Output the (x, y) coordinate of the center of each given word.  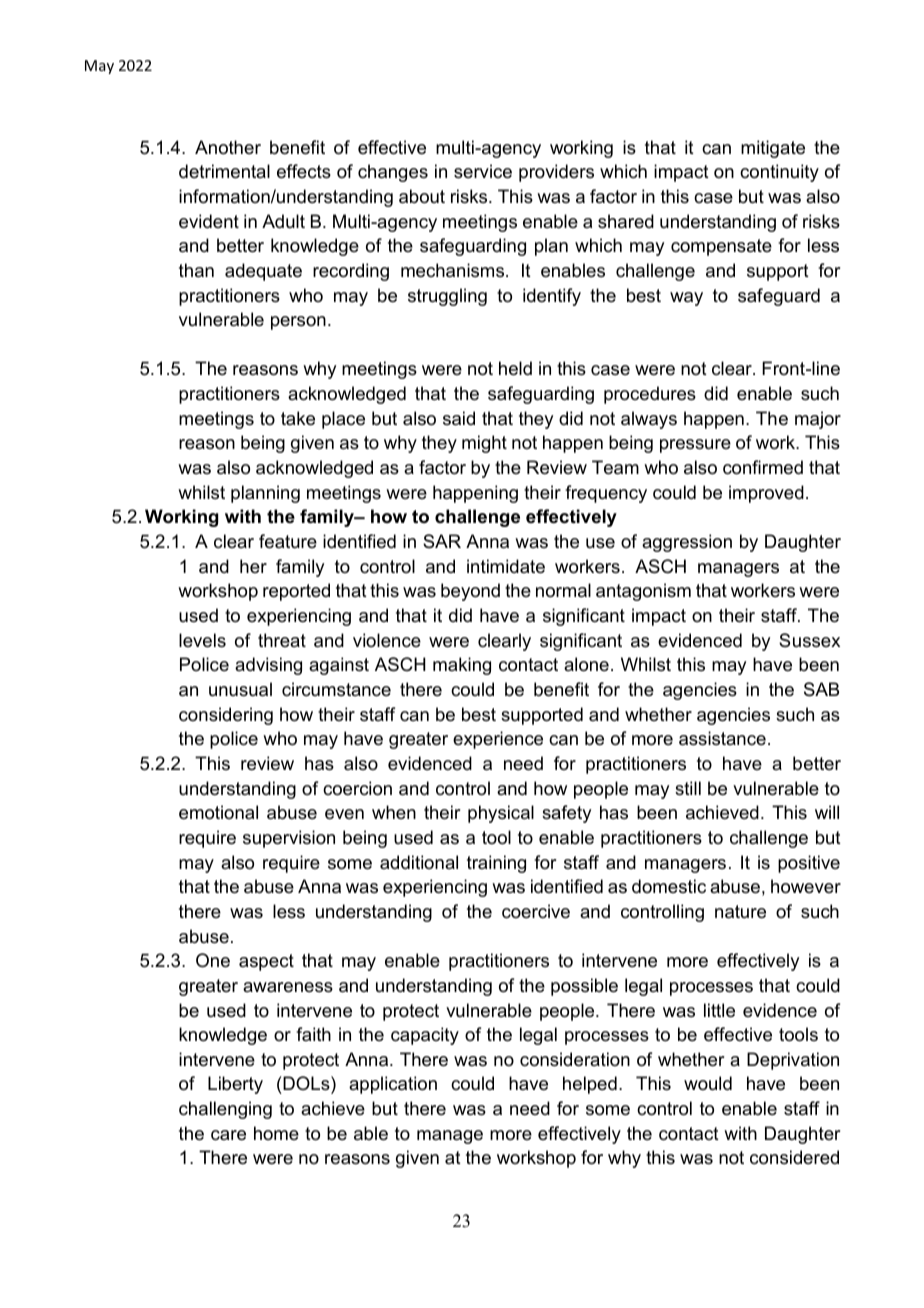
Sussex (809, 640)
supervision (289, 839)
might (484, 444)
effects (304, 171)
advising (268, 666)
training (496, 864)
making (462, 666)
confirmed (763, 467)
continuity (779, 173)
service (483, 171)
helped (590, 1085)
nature (740, 912)
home (276, 1133)
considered (794, 1157)
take (298, 418)
